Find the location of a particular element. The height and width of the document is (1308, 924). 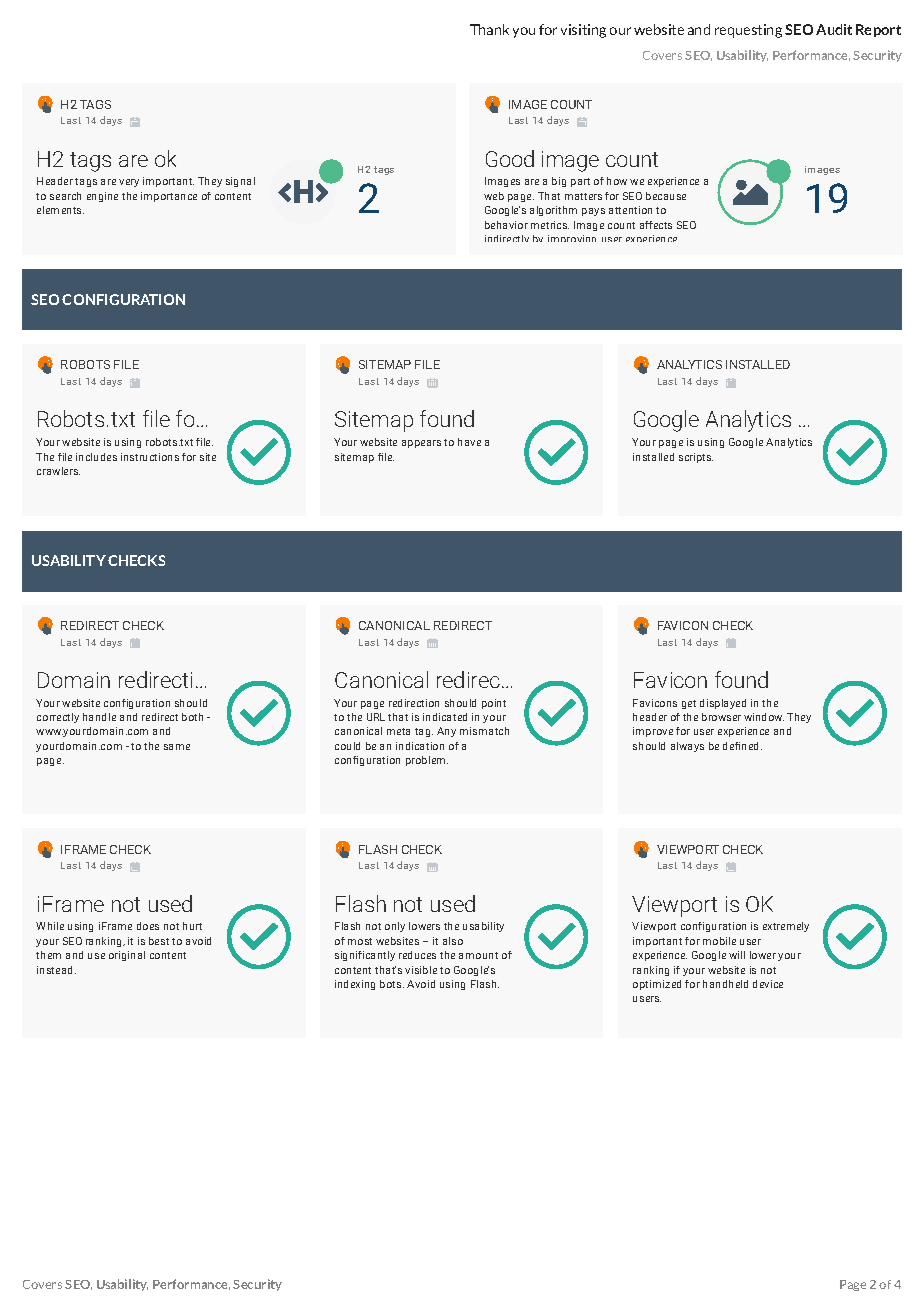

indirectly is located at coordinates (507, 238).
